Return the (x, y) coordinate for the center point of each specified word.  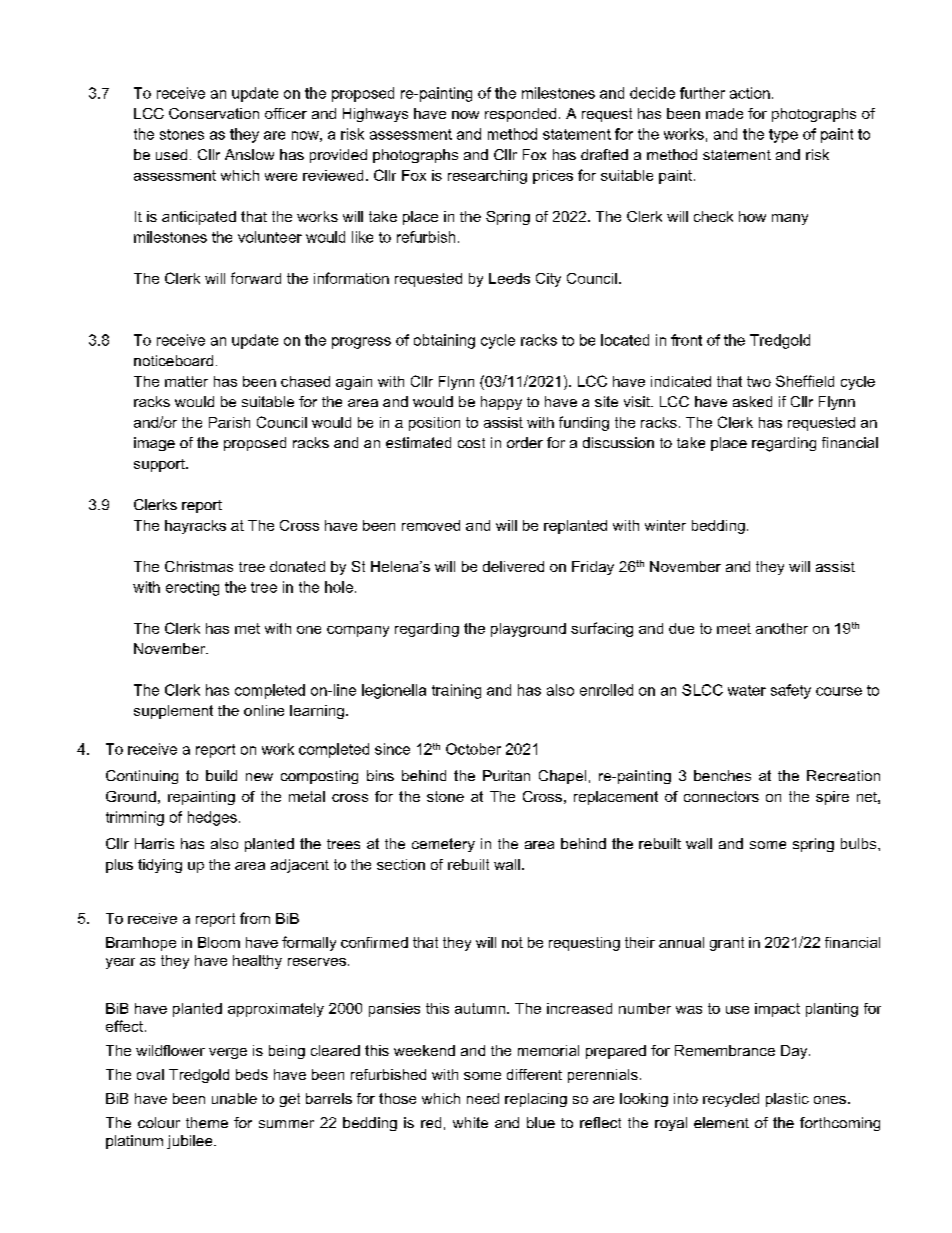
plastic (787, 1100)
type (783, 136)
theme (207, 1122)
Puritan (506, 775)
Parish (229, 422)
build (221, 775)
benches (722, 775)
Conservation (214, 113)
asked (752, 401)
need (483, 1098)
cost (471, 443)
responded (520, 115)
